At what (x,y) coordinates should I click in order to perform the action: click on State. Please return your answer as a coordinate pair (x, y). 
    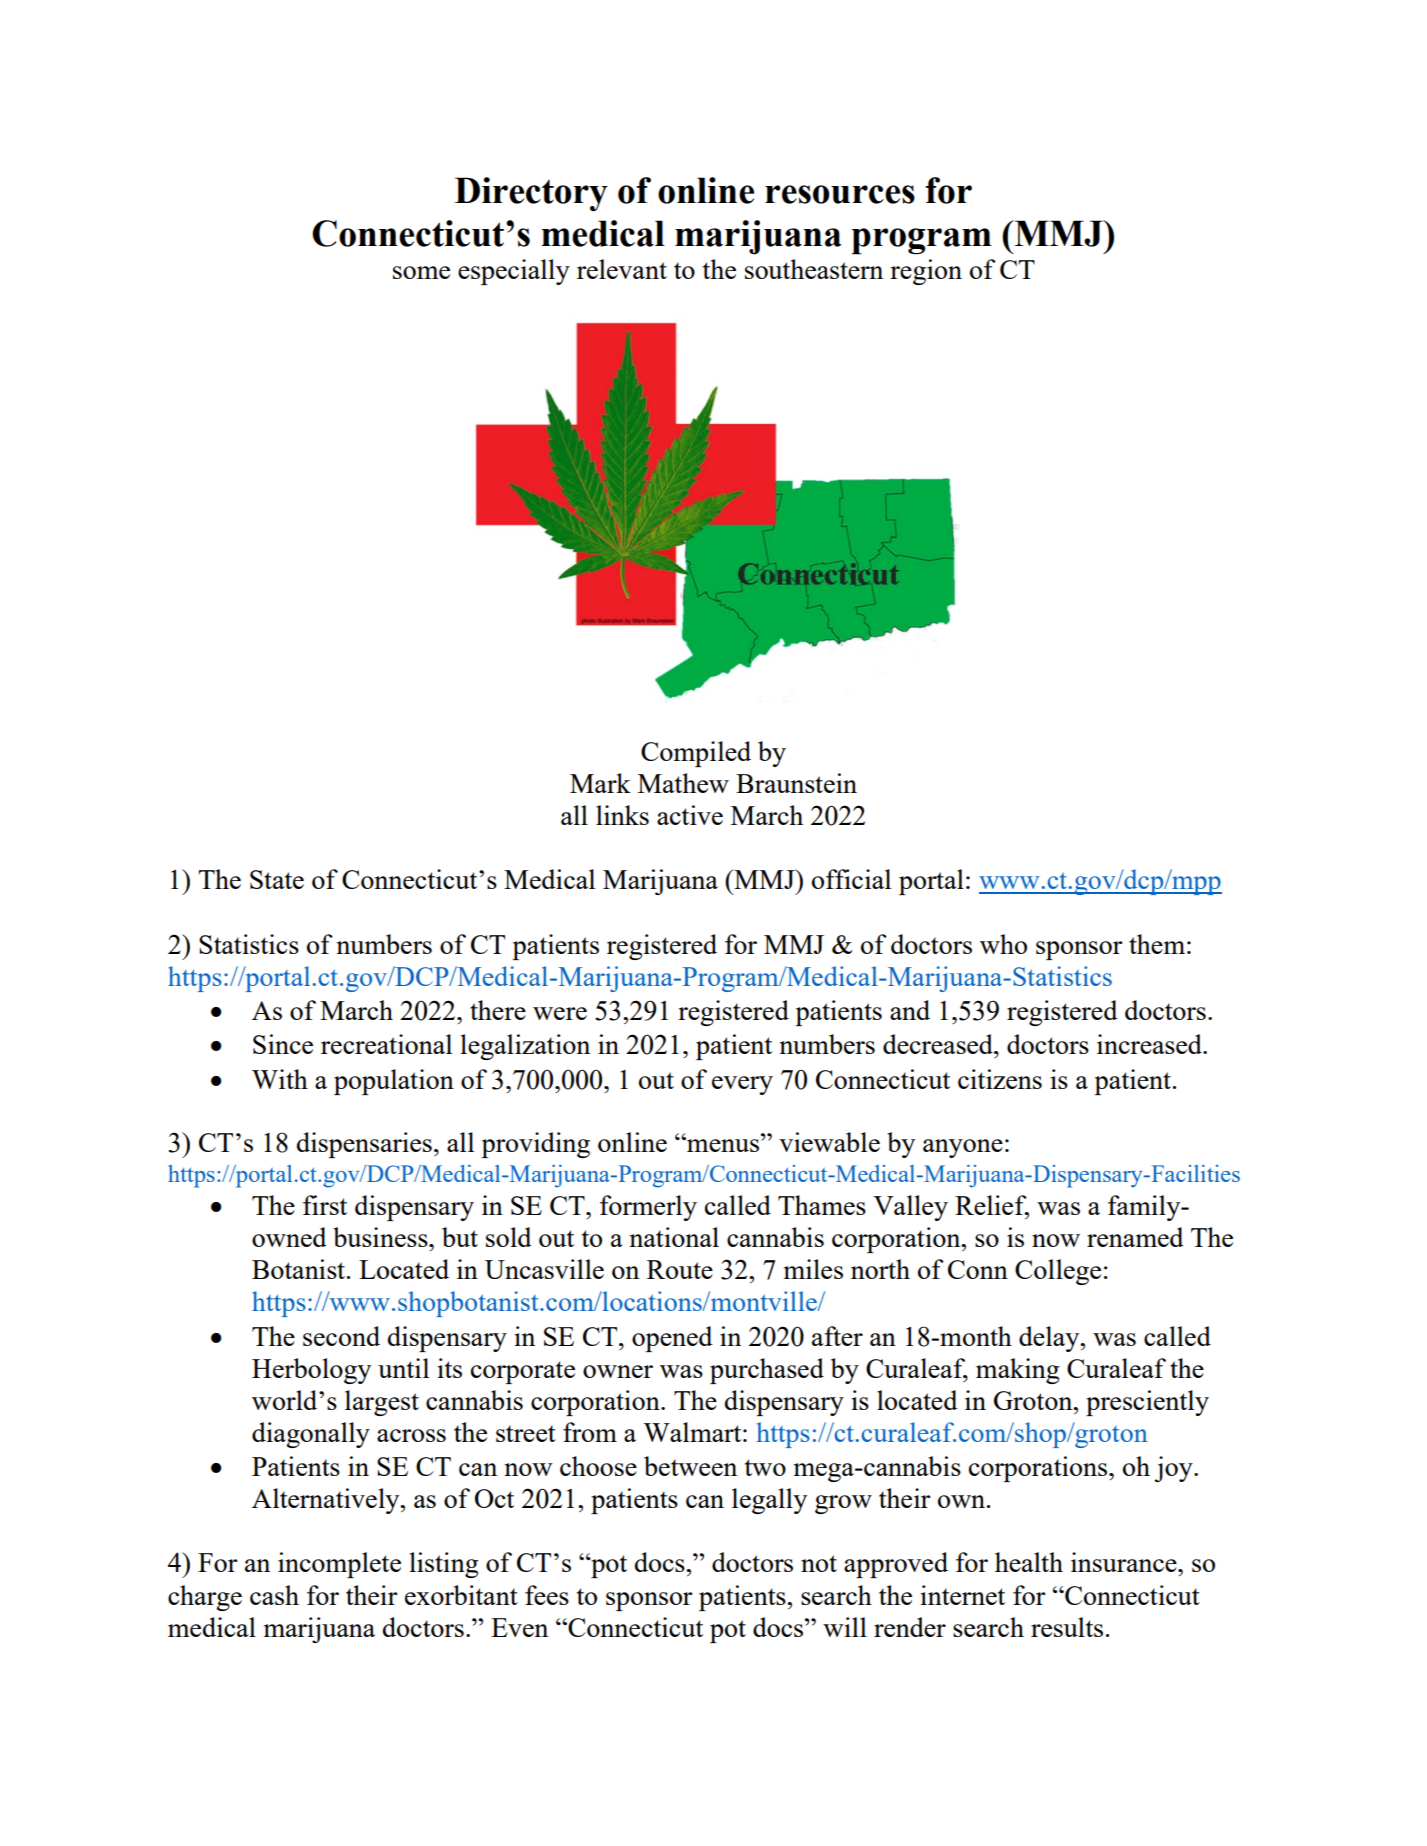
    Looking at the image, I should click on (277, 879).
